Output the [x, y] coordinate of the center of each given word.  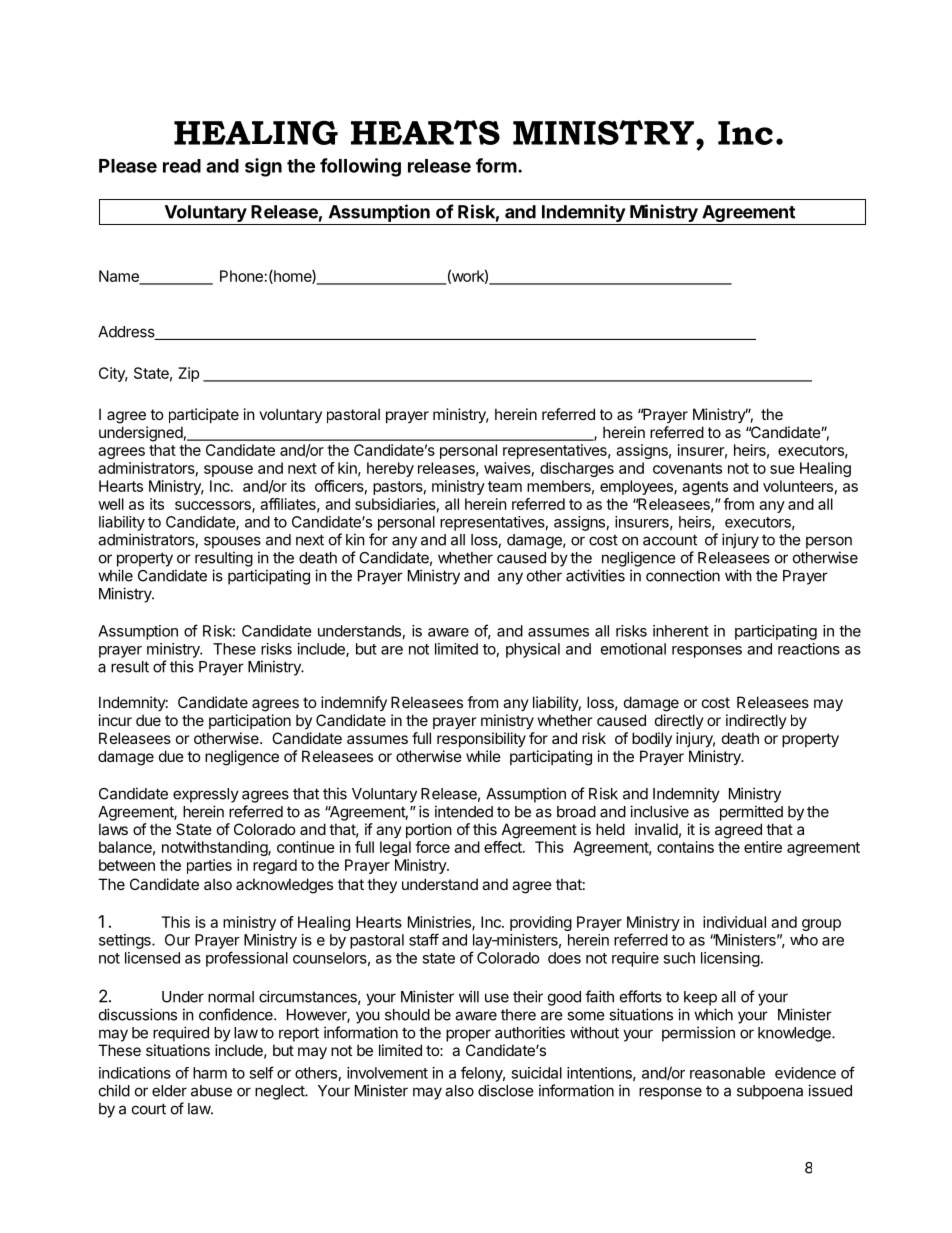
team [505, 486]
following [360, 167]
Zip [188, 374]
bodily [652, 739]
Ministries [440, 923]
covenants [687, 468]
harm [210, 1073]
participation [250, 721]
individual [734, 922]
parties [209, 866]
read [182, 166]
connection [683, 575]
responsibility [481, 739]
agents [705, 488]
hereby [390, 469]
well [111, 504]
